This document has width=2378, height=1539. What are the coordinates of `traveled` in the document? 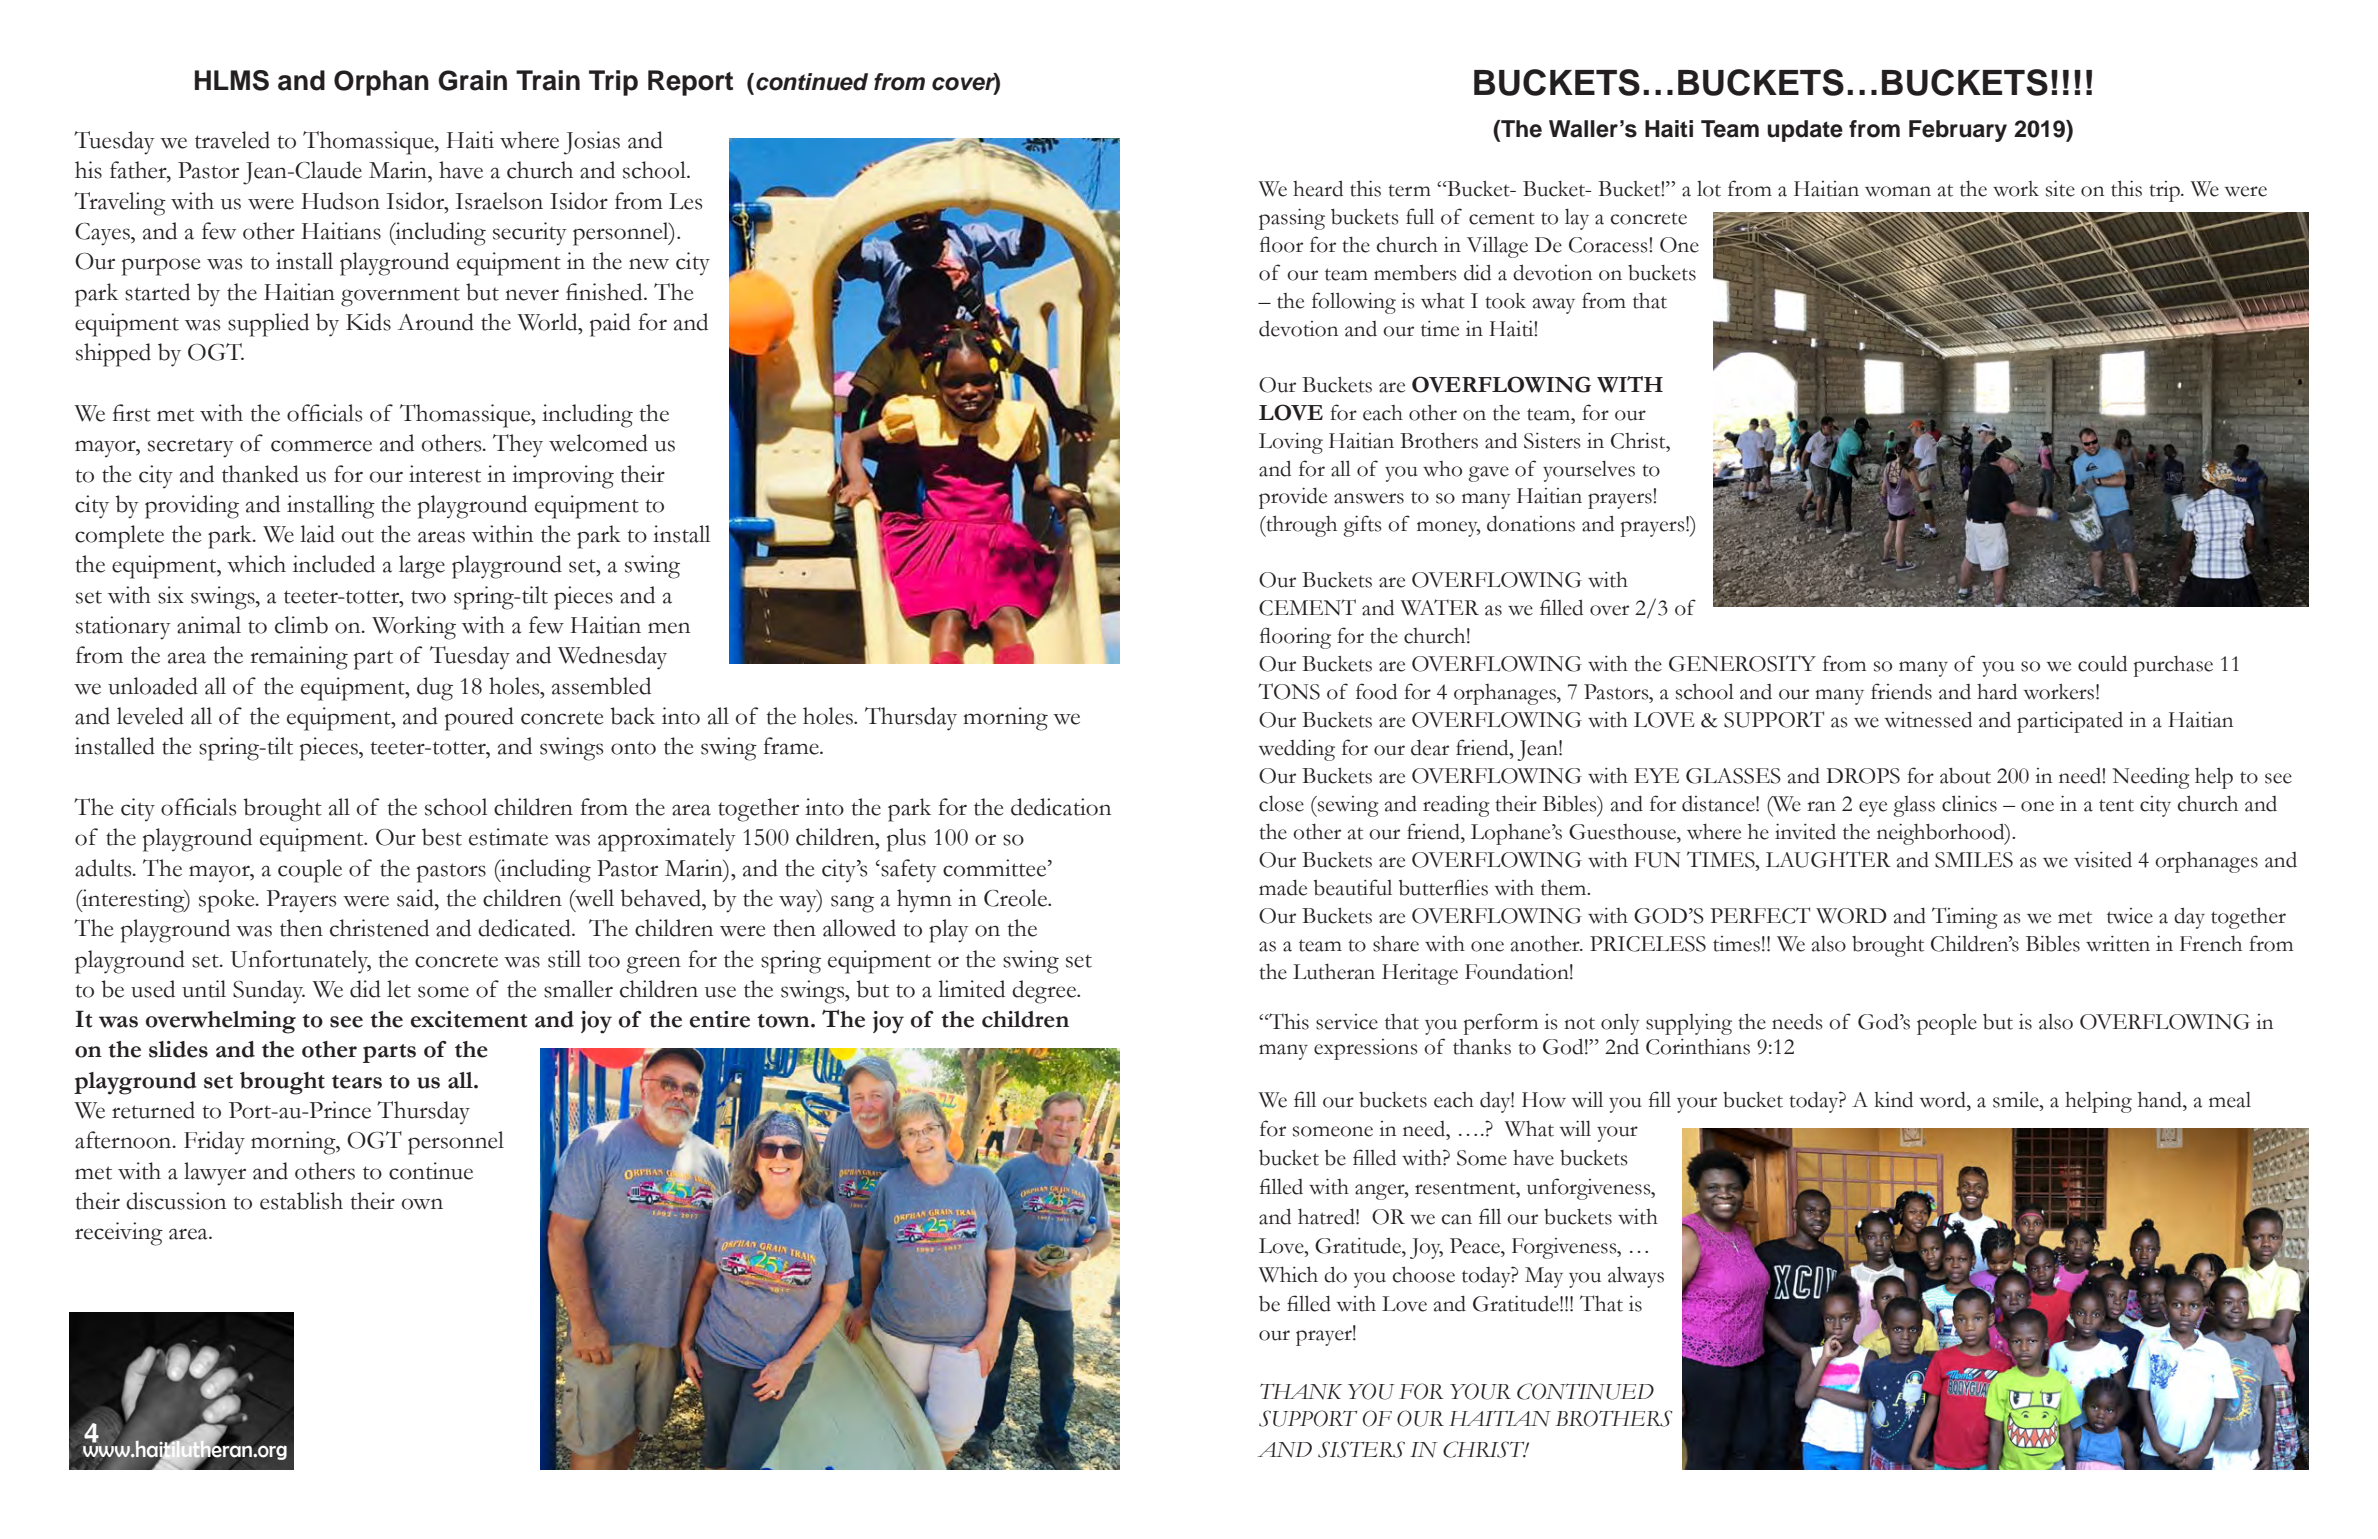 It's located at (232, 140).
